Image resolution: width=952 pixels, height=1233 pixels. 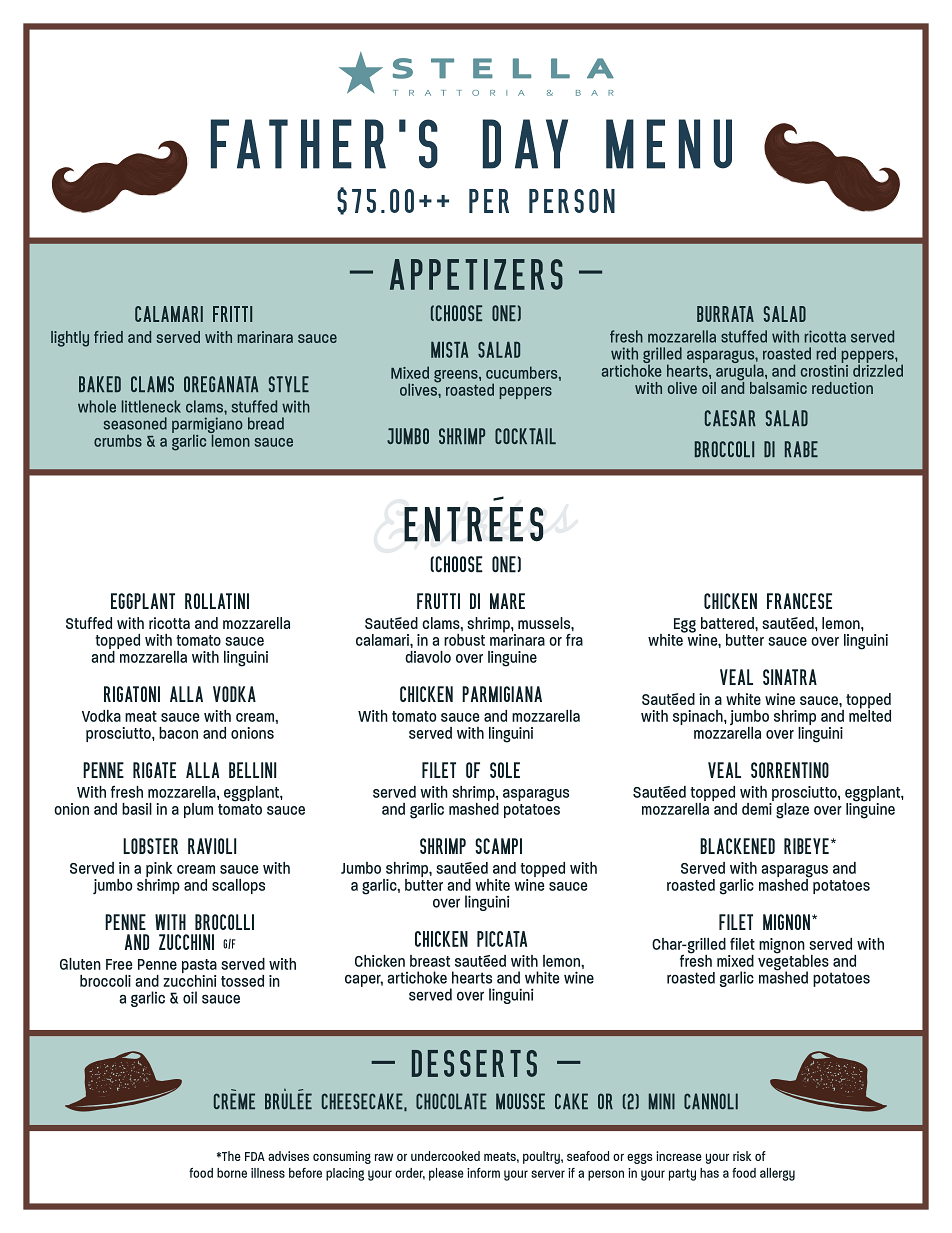 What do you see at coordinates (476, 274) in the screenshot?
I see `APPETIZERS` at bounding box center [476, 274].
